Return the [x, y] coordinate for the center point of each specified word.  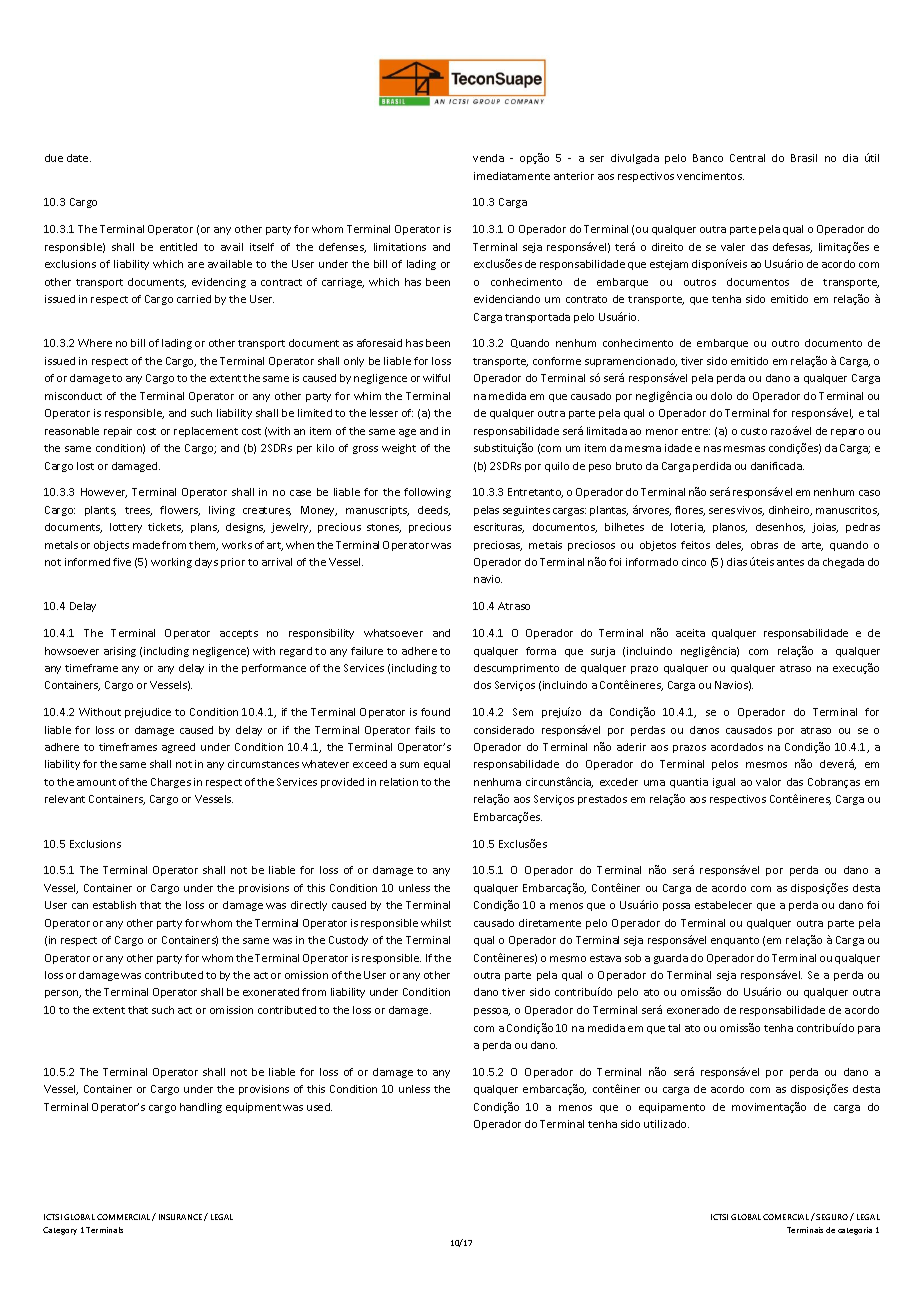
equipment [253, 1108]
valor [768, 782]
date [79, 158]
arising [120, 652]
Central [747, 158]
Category [60, 1231]
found [435, 712]
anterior [574, 176]
